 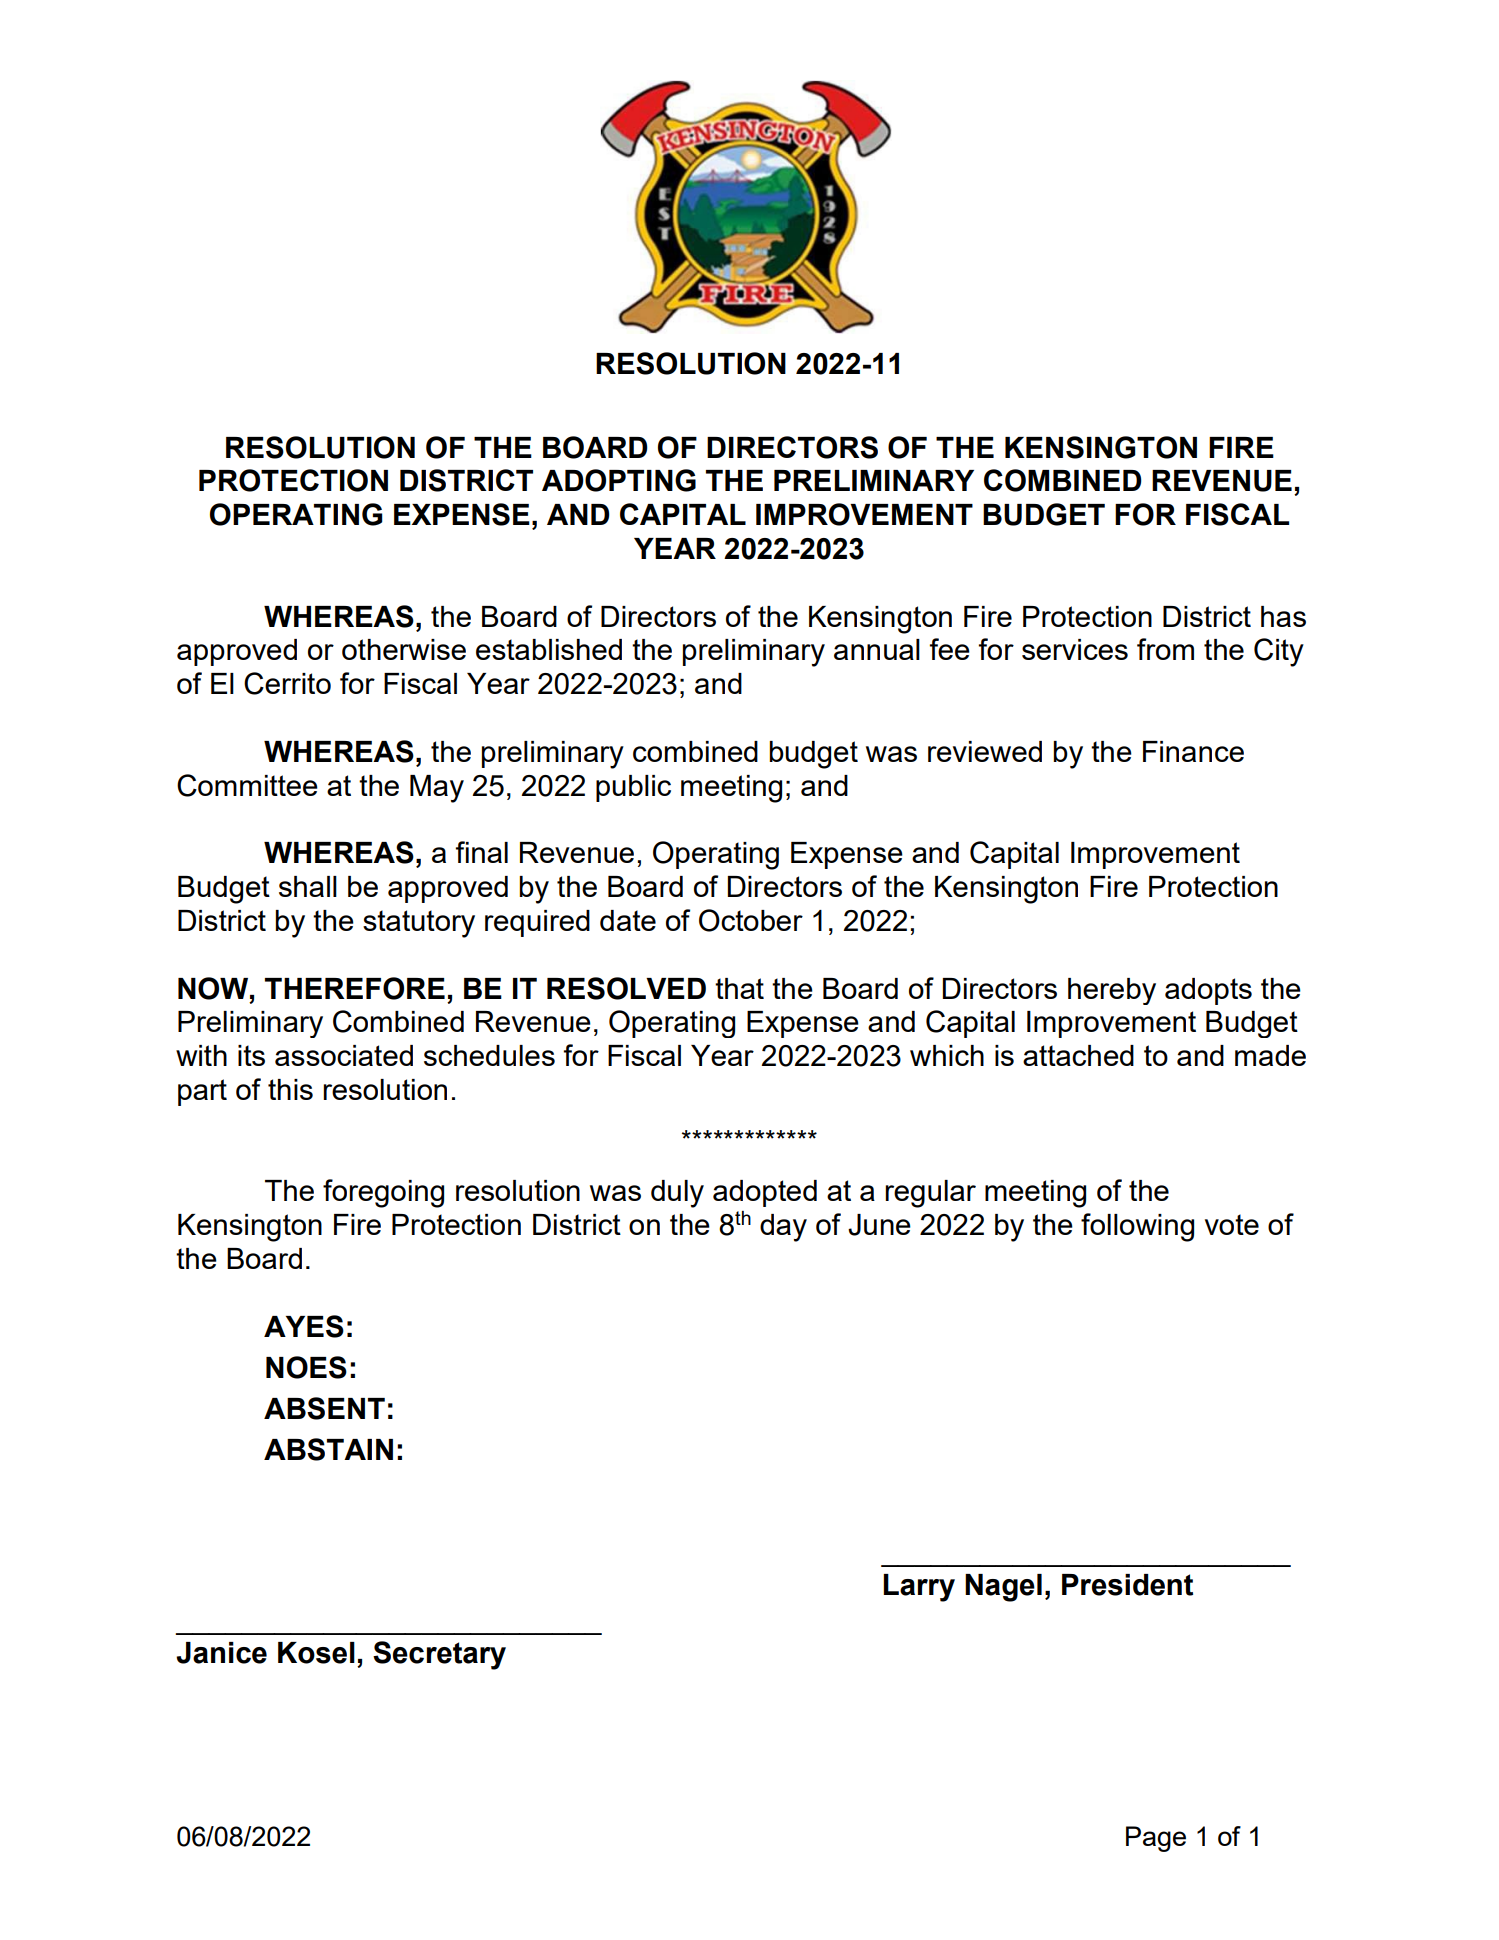 What do you see at coordinates (783, 1228) in the screenshot?
I see `day` at bounding box center [783, 1228].
